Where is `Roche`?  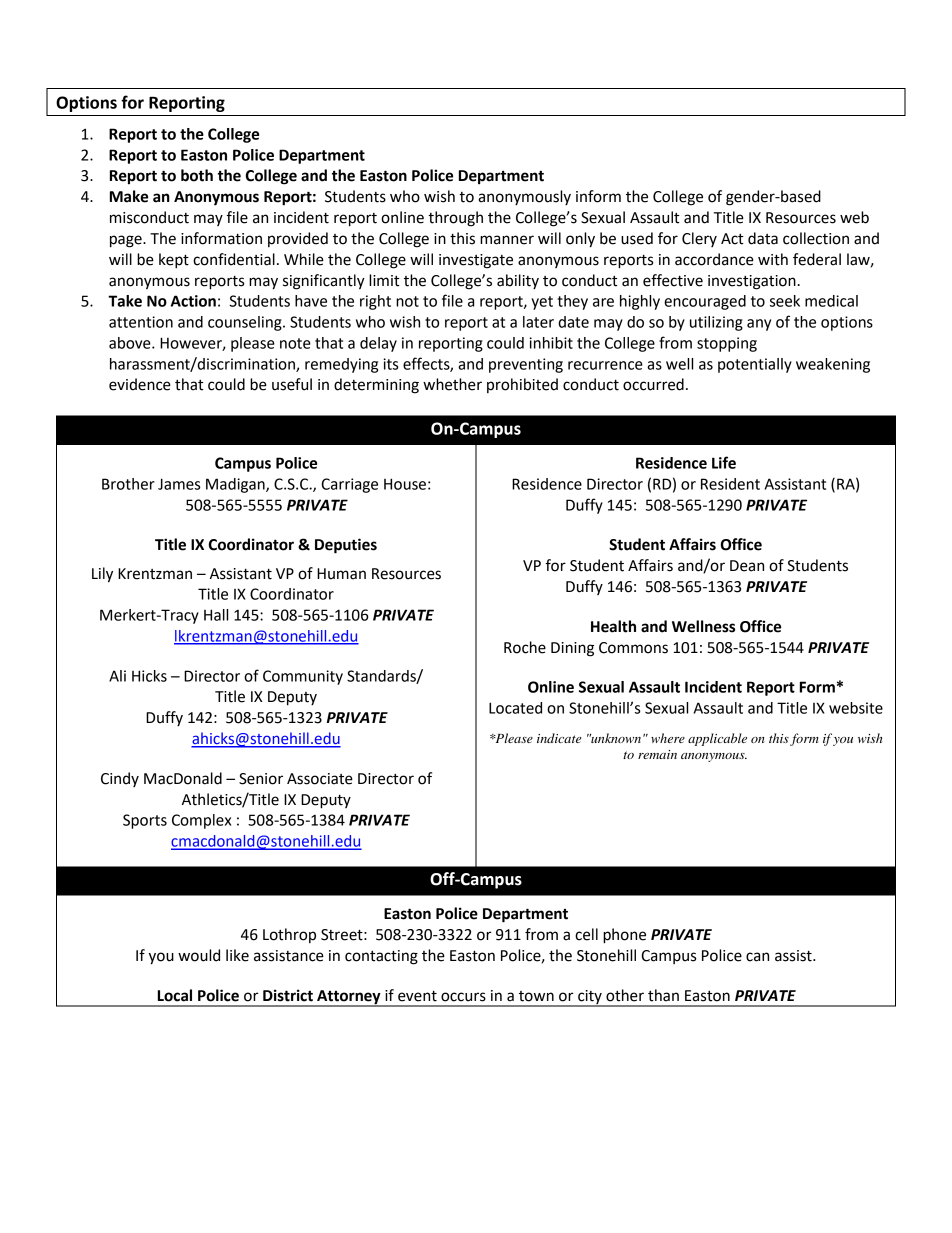
Roche is located at coordinates (525, 647).
